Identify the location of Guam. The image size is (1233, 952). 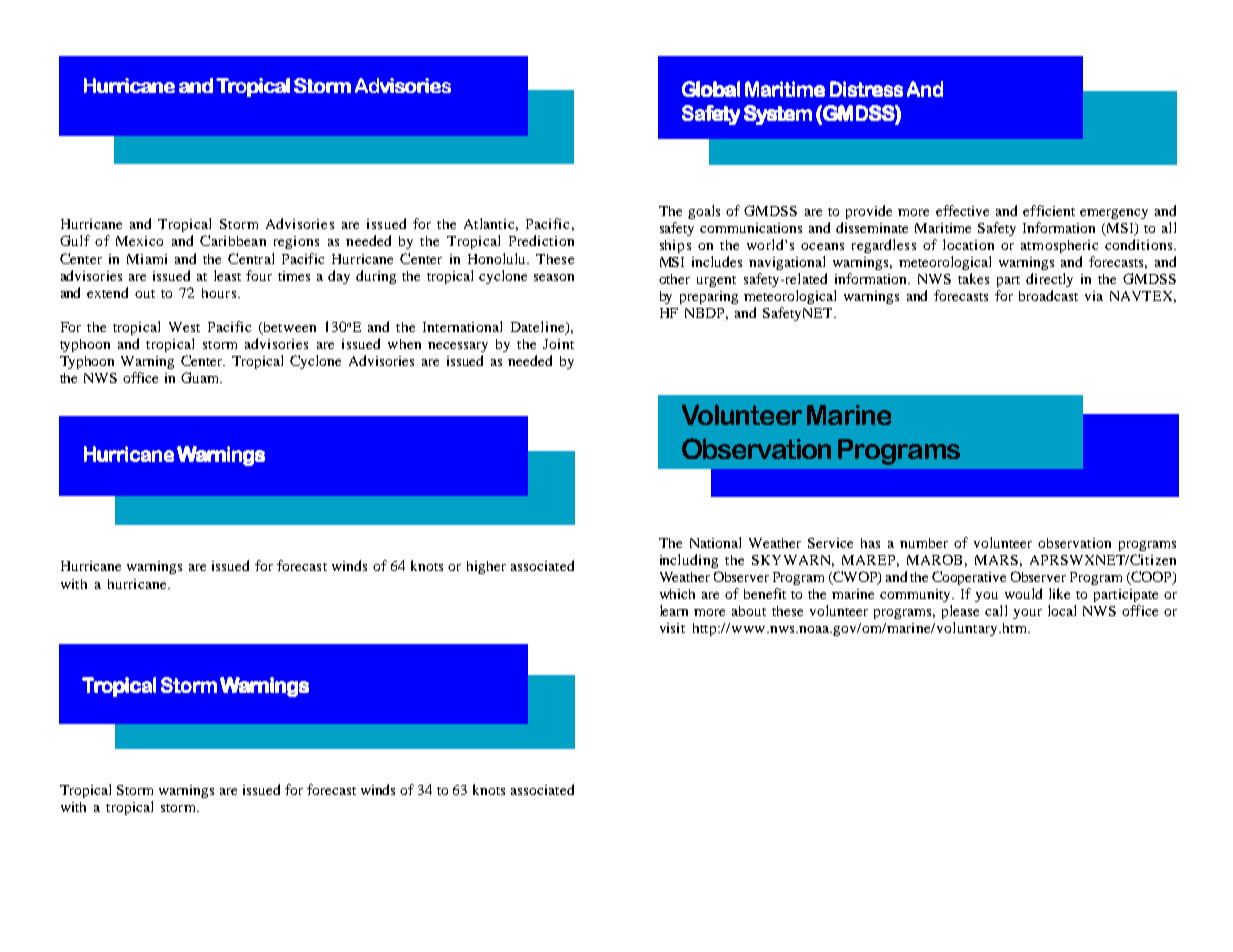
(201, 377).
